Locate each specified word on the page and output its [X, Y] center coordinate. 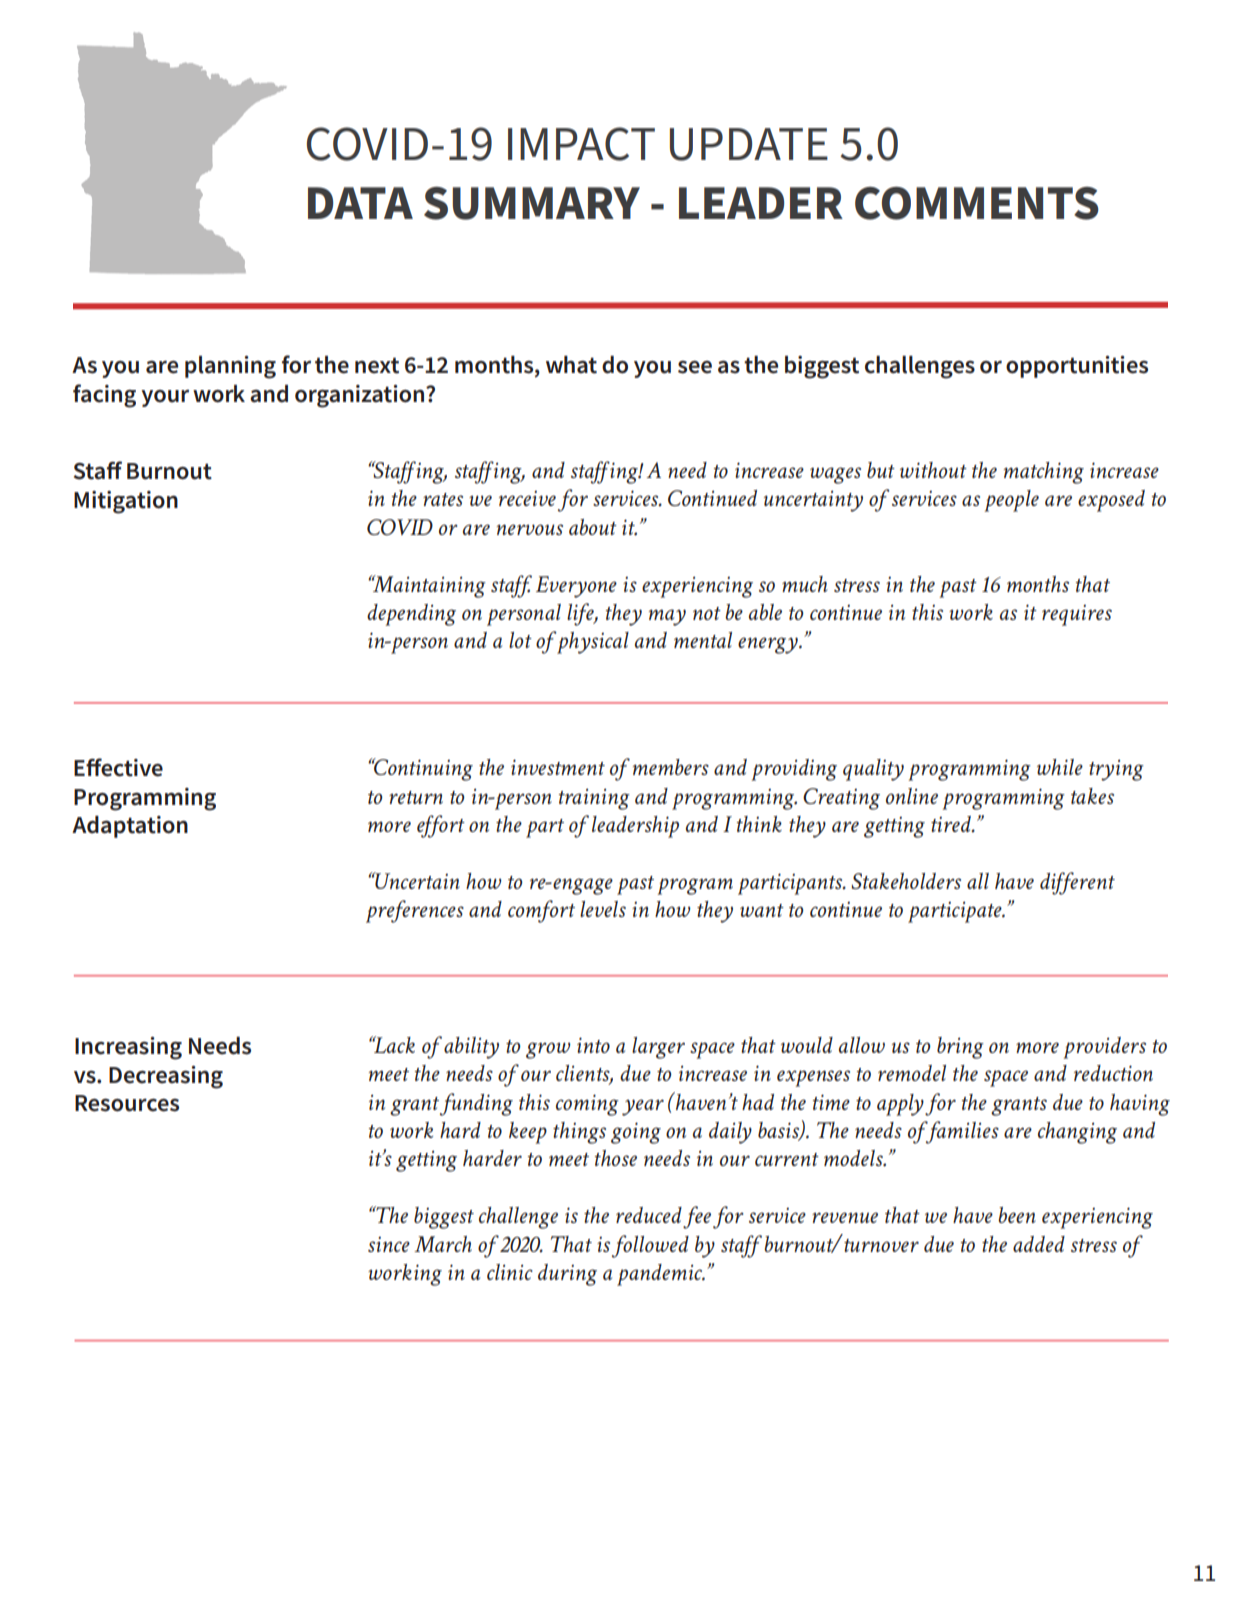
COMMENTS [977, 203]
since [389, 1244]
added [1039, 1244]
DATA [360, 203]
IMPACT [581, 144]
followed [650, 1246]
